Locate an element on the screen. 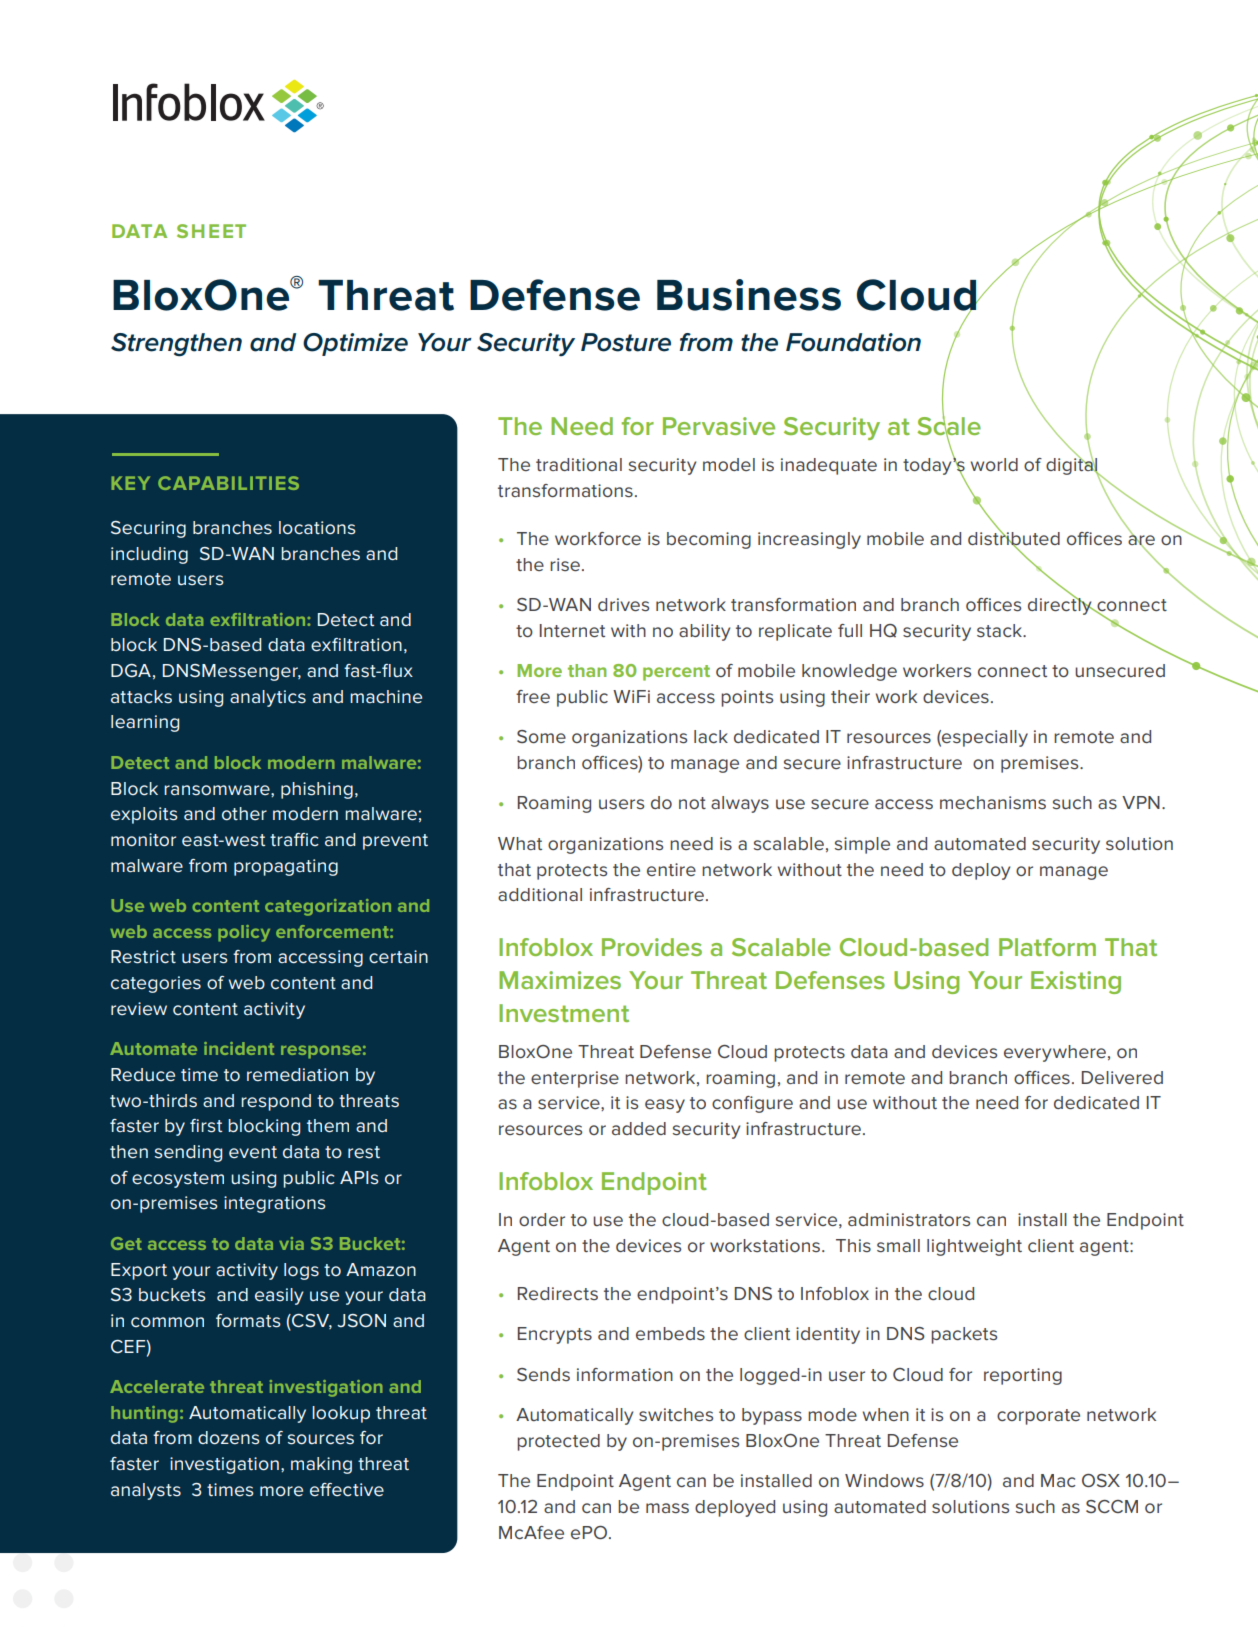 The height and width of the screenshot is (1627, 1258). Platform is located at coordinates (1047, 947).
